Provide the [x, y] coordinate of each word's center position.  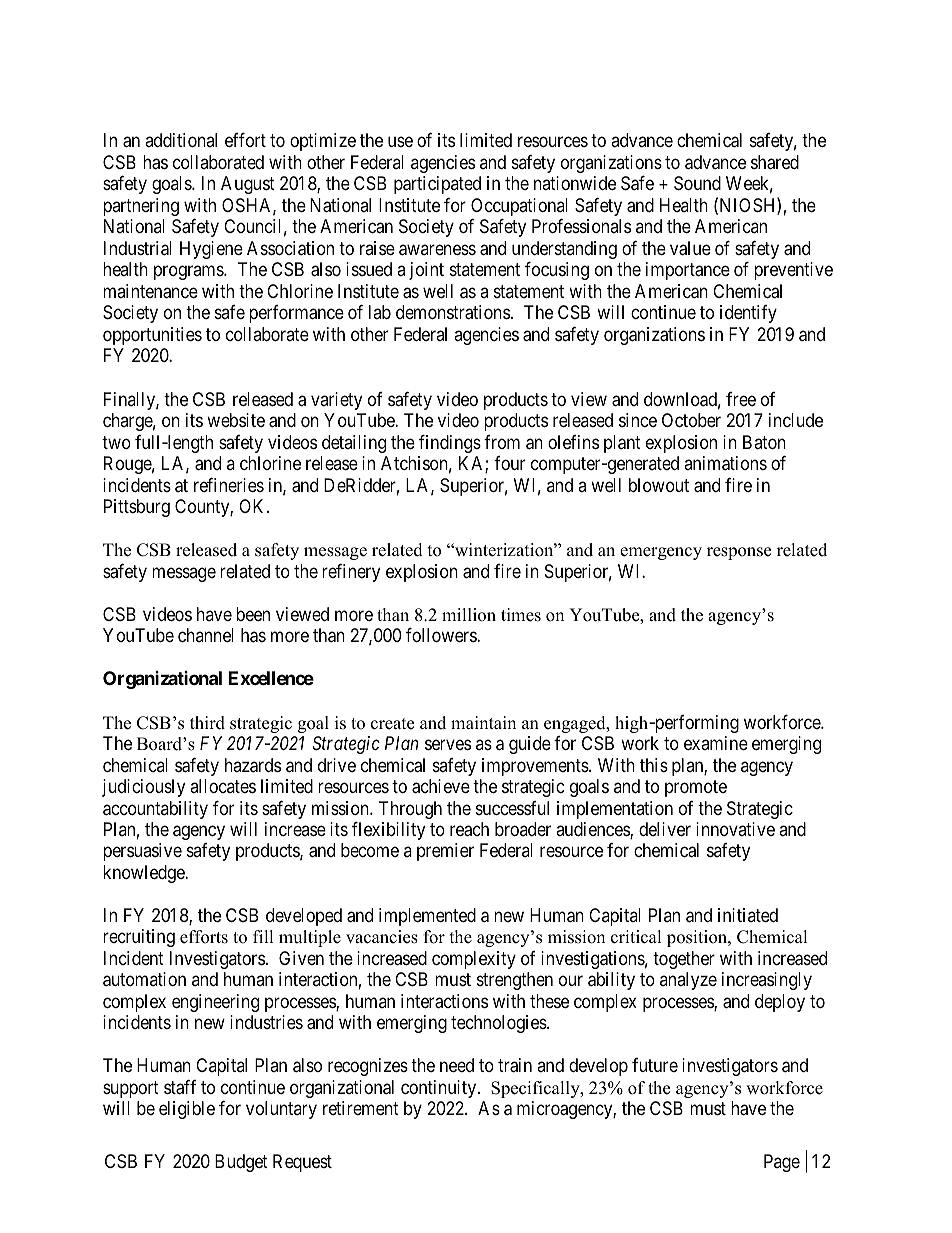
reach [469, 829]
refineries [229, 485]
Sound [697, 183]
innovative [735, 829]
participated [437, 185]
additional [181, 140]
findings [450, 444]
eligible [187, 1110]
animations [725, 463]
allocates [223, 786]
